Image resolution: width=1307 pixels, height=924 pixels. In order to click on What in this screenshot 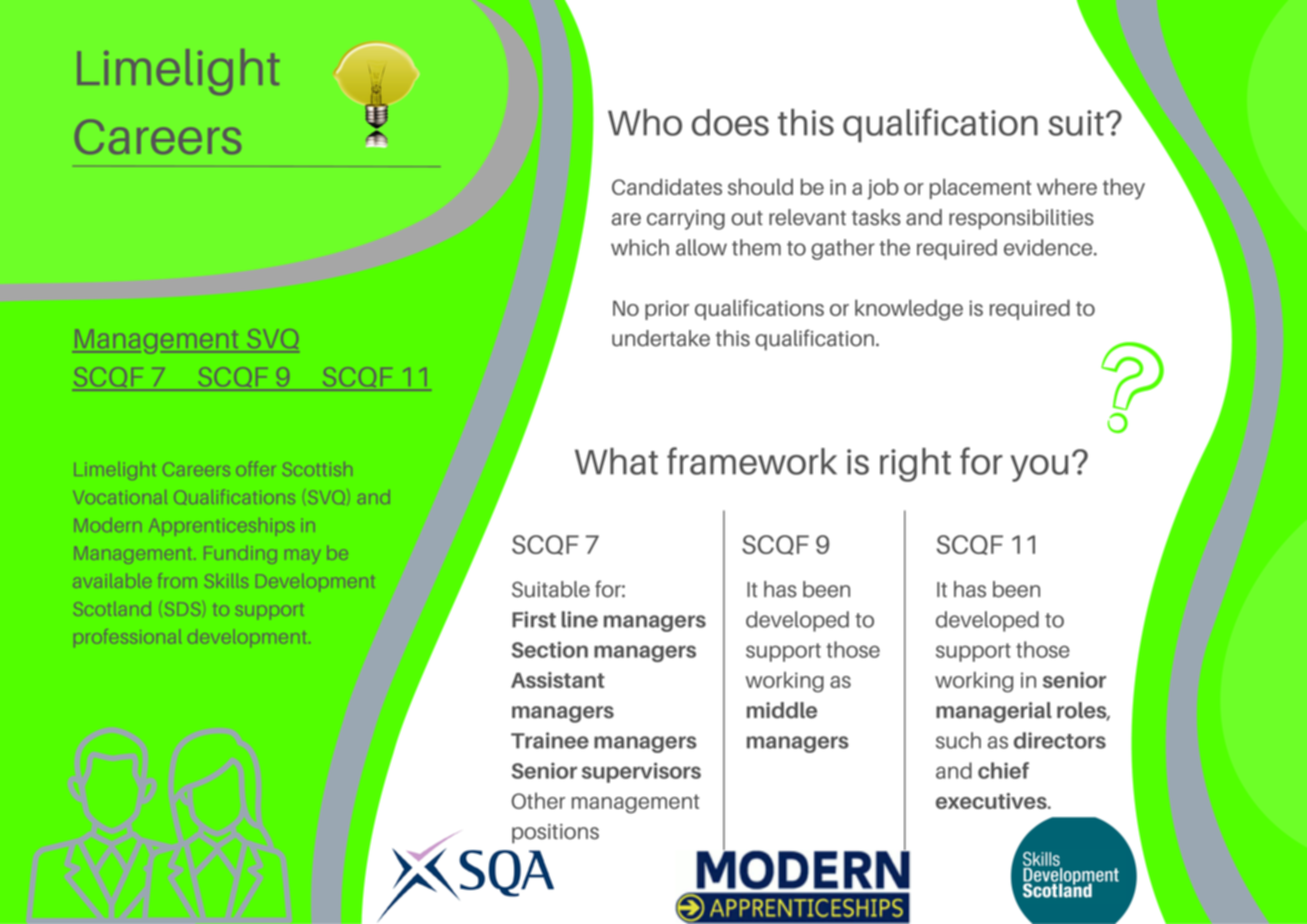, I will do `click(616, 461)`.
